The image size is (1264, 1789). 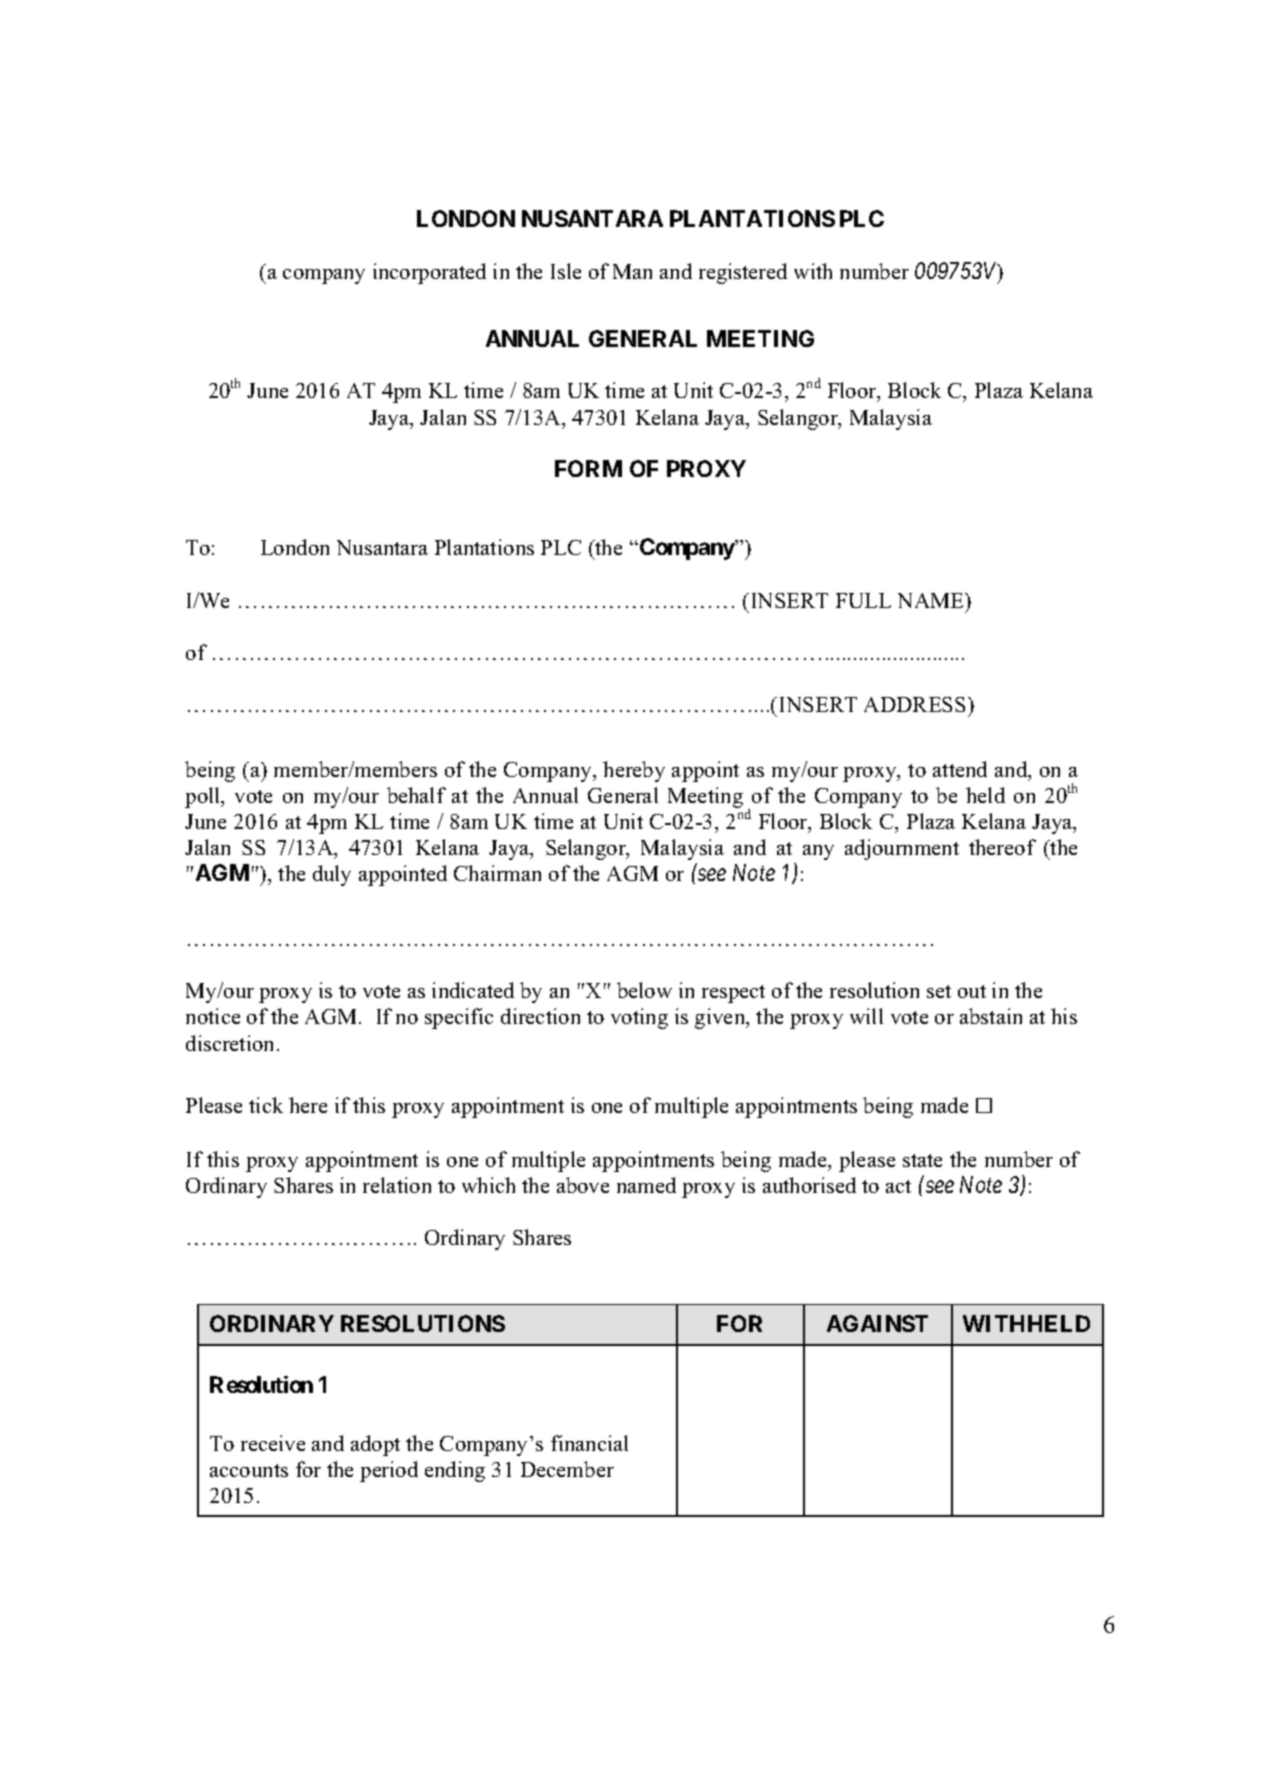 What do you see at coordinates (497, 873) in the page?
I see `Chairman` at bounding box center [497, 873].
